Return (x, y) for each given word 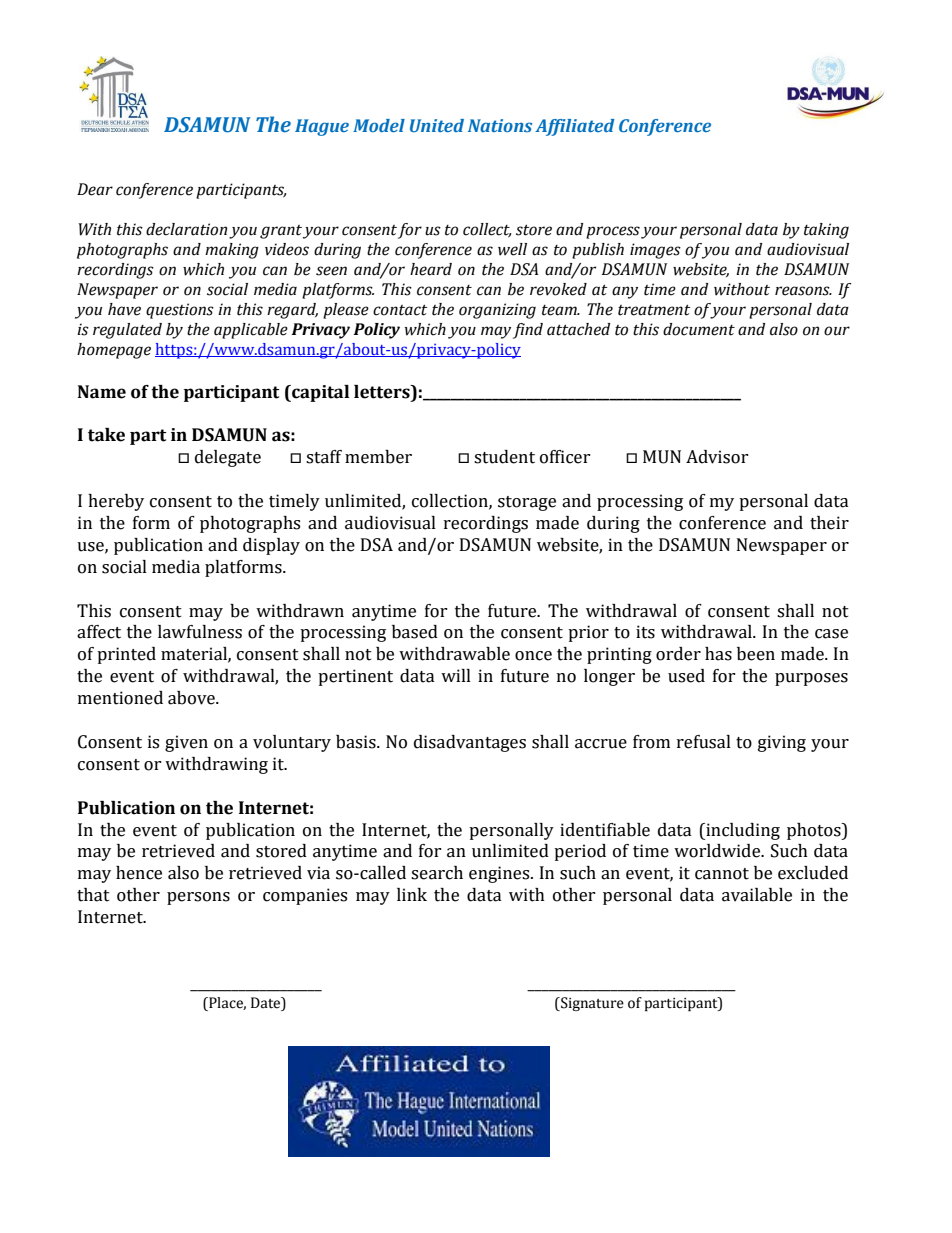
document (699, 329)
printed (126, 655)
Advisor (717, 457)
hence (139, 873)
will (456, 675)
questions (180, 311)
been (756, 654)
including (742, 831)
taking (826, 231)
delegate (228, 458)
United (437, 125)
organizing (497, 311)
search (437, 873)
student (504, 457)
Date (267, 1003)
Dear (95, 189)
